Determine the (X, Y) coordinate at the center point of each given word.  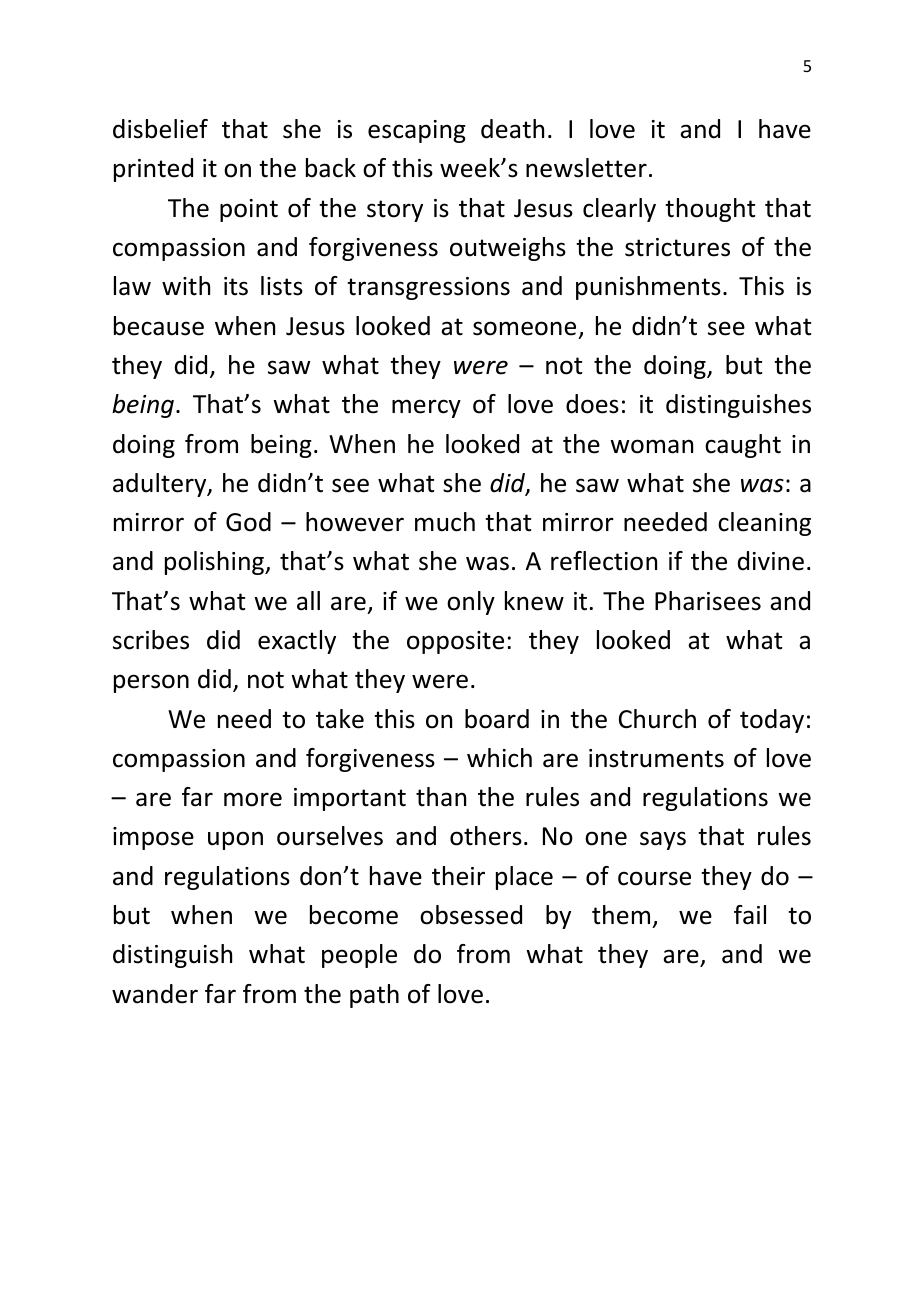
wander (155, 994)
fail (750, 915)
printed (153, 170)
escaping (417, 131)
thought (710, 210)
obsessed (471, 915)
